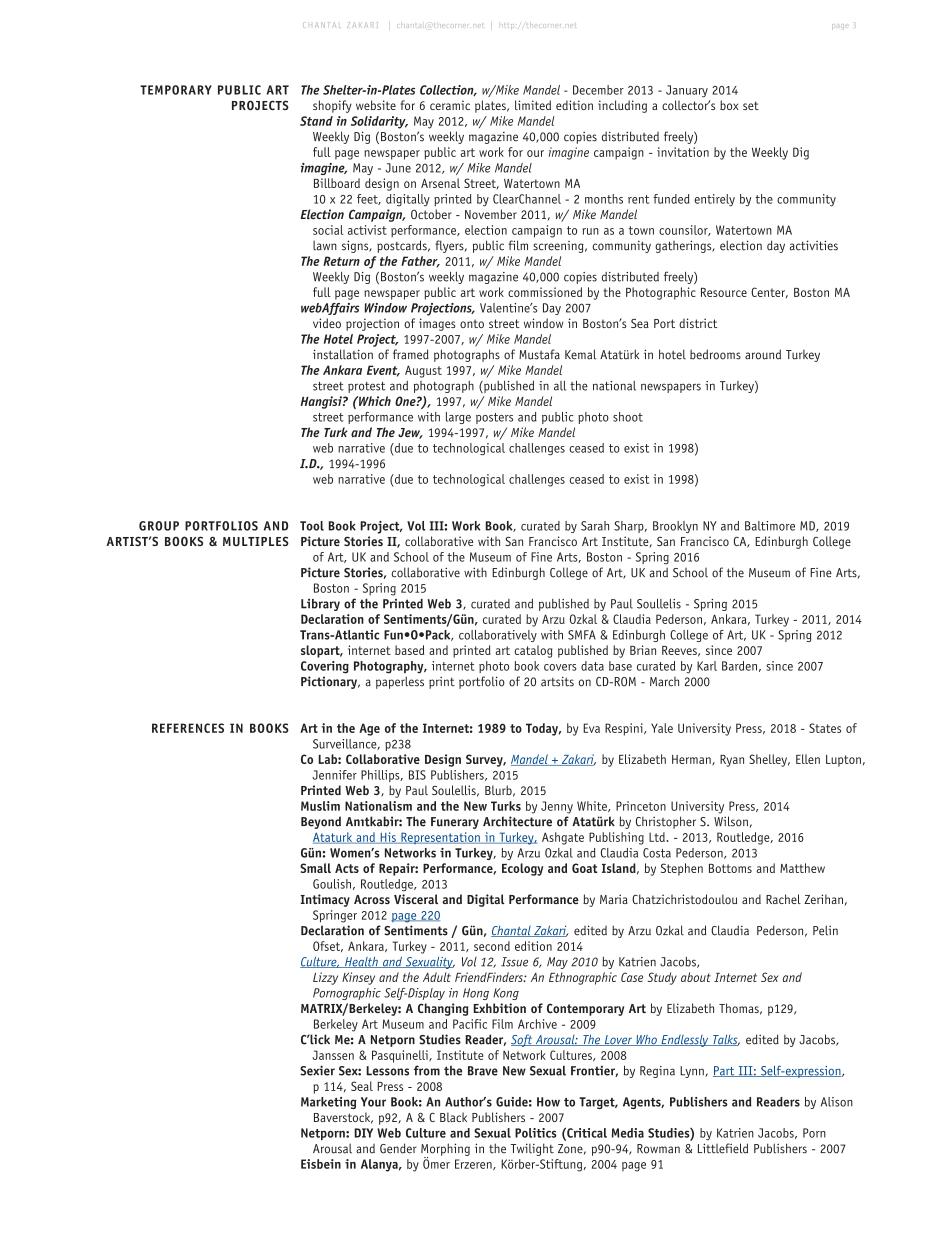  Describe the element at coordinates (560, 667) in the screenshot. I see `covers` at that location.
